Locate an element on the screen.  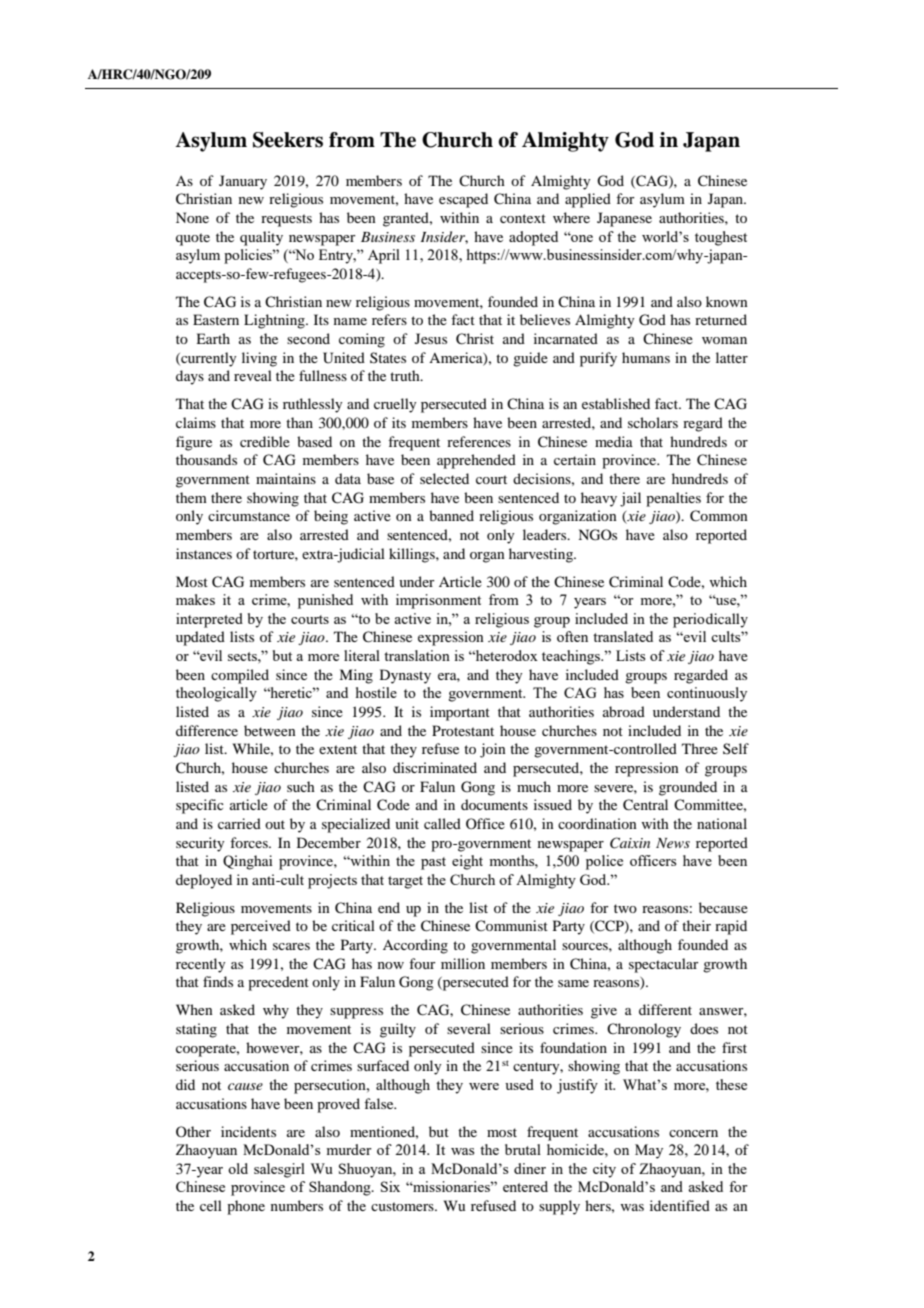
toughest is located at coordinates (721, 238).
